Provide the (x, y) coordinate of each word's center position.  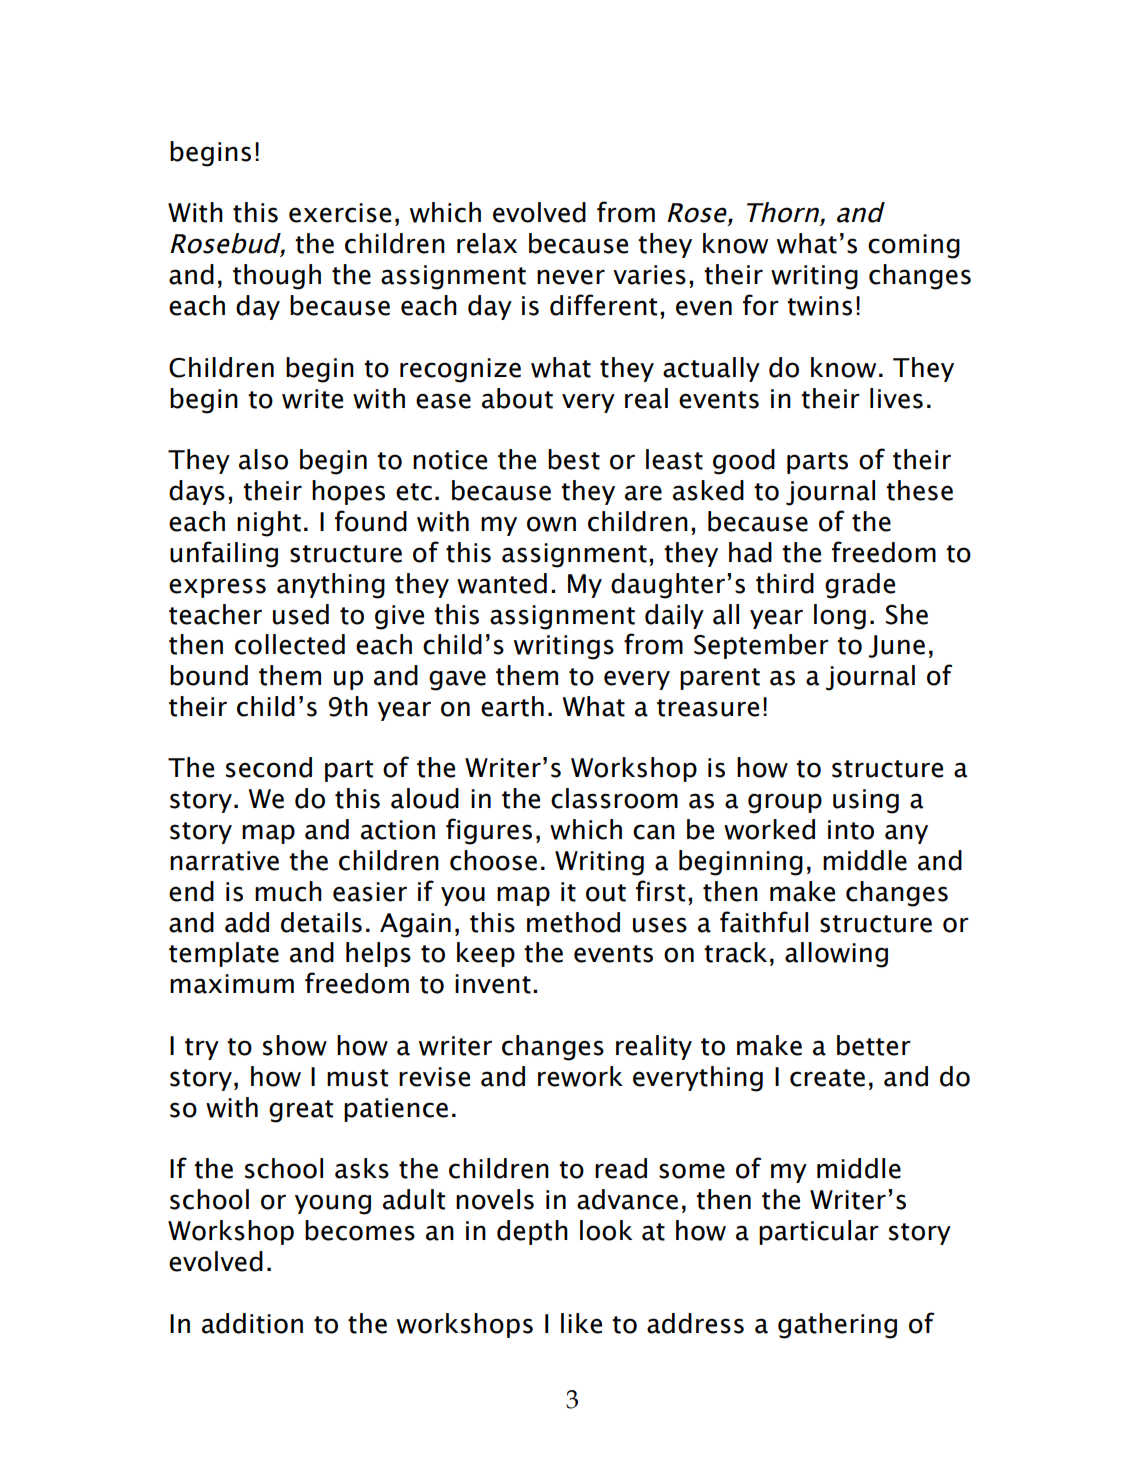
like (581, 1323)
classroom (614, 798)
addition (252, 1323)
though (277, 277)
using (866, 801)
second (269, 767)
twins (819, 306)
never (571, 277)
